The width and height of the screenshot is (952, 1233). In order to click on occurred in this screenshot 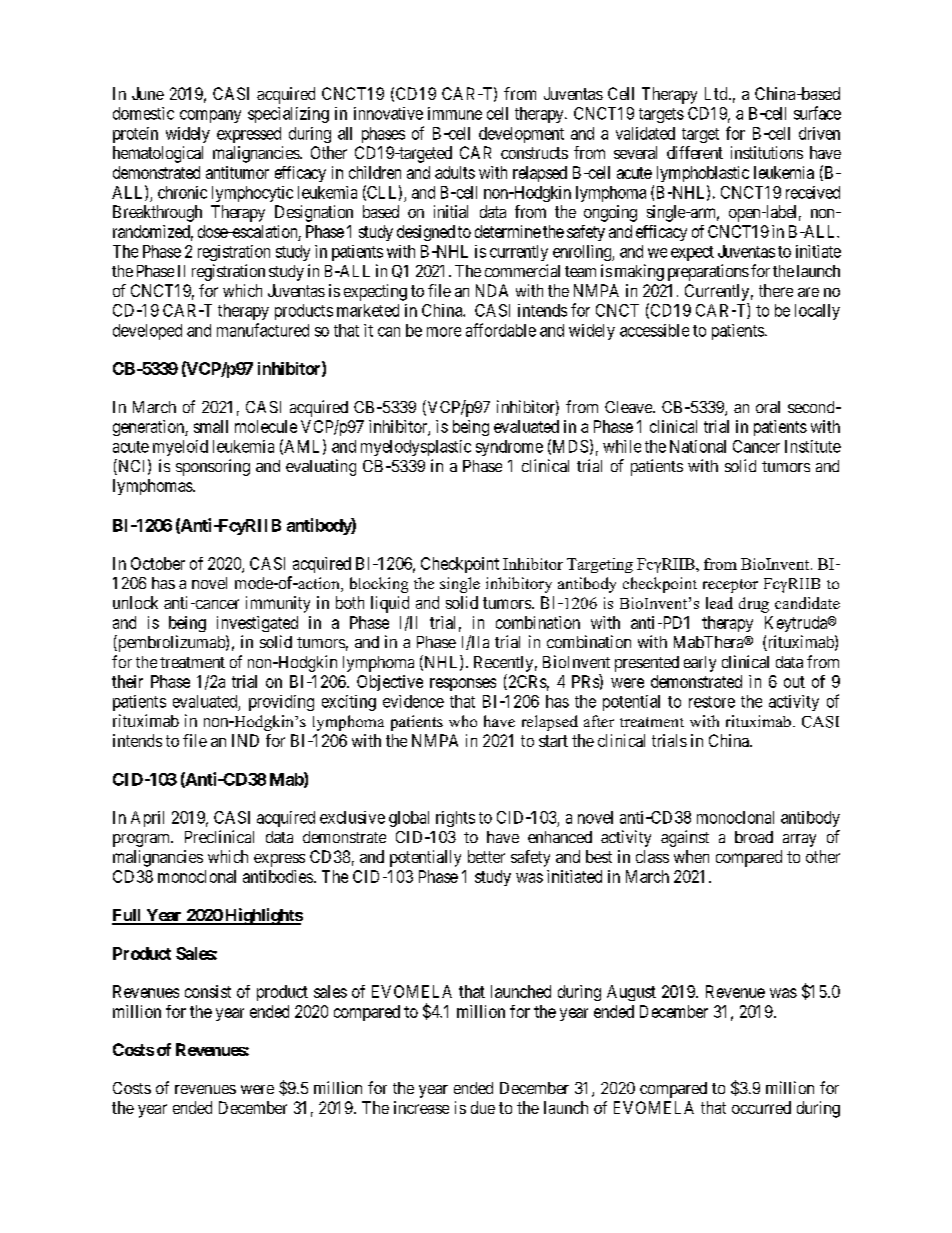, I will do `click(761, 1107)`.
